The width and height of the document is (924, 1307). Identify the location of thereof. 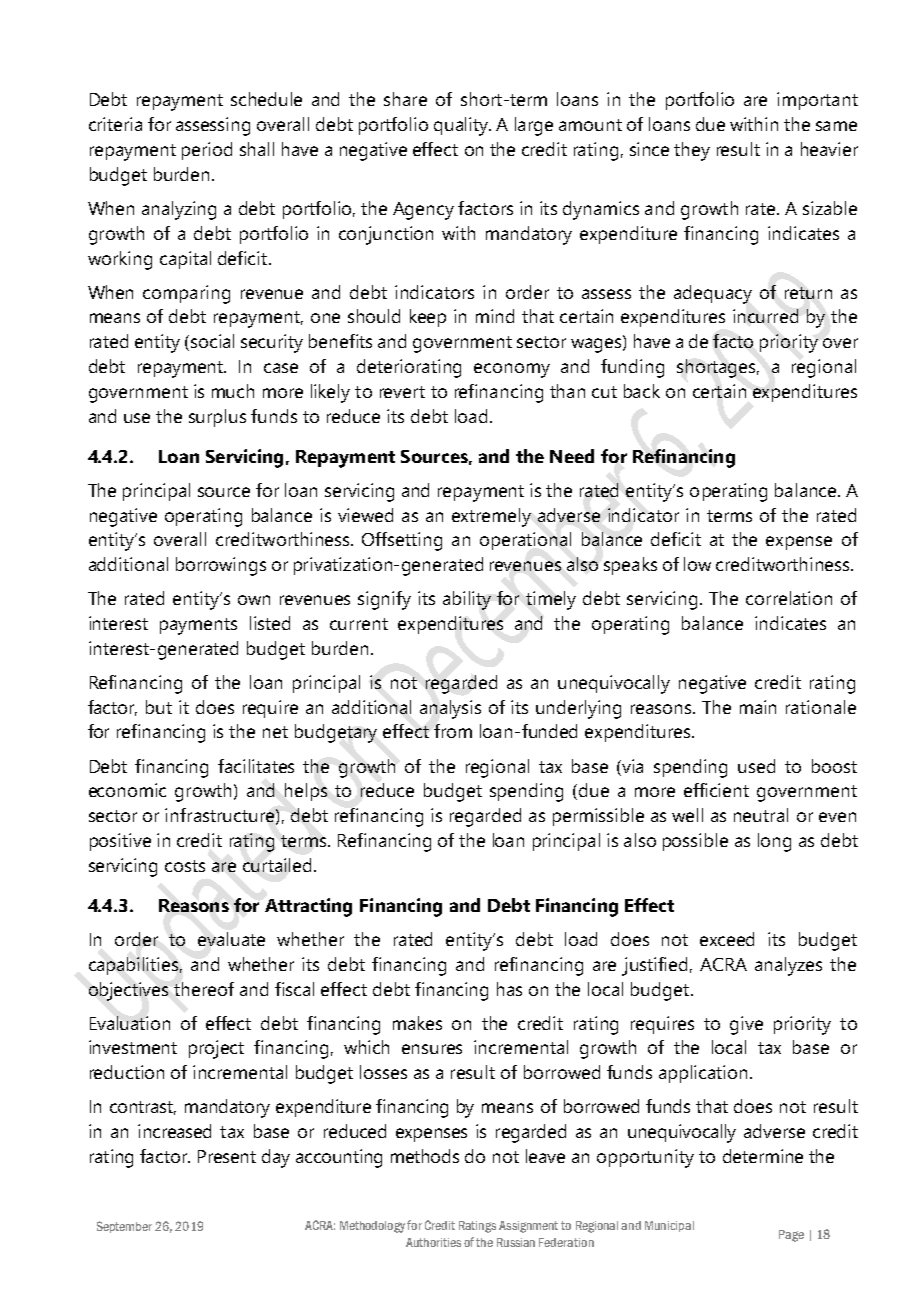
(204, 989).
